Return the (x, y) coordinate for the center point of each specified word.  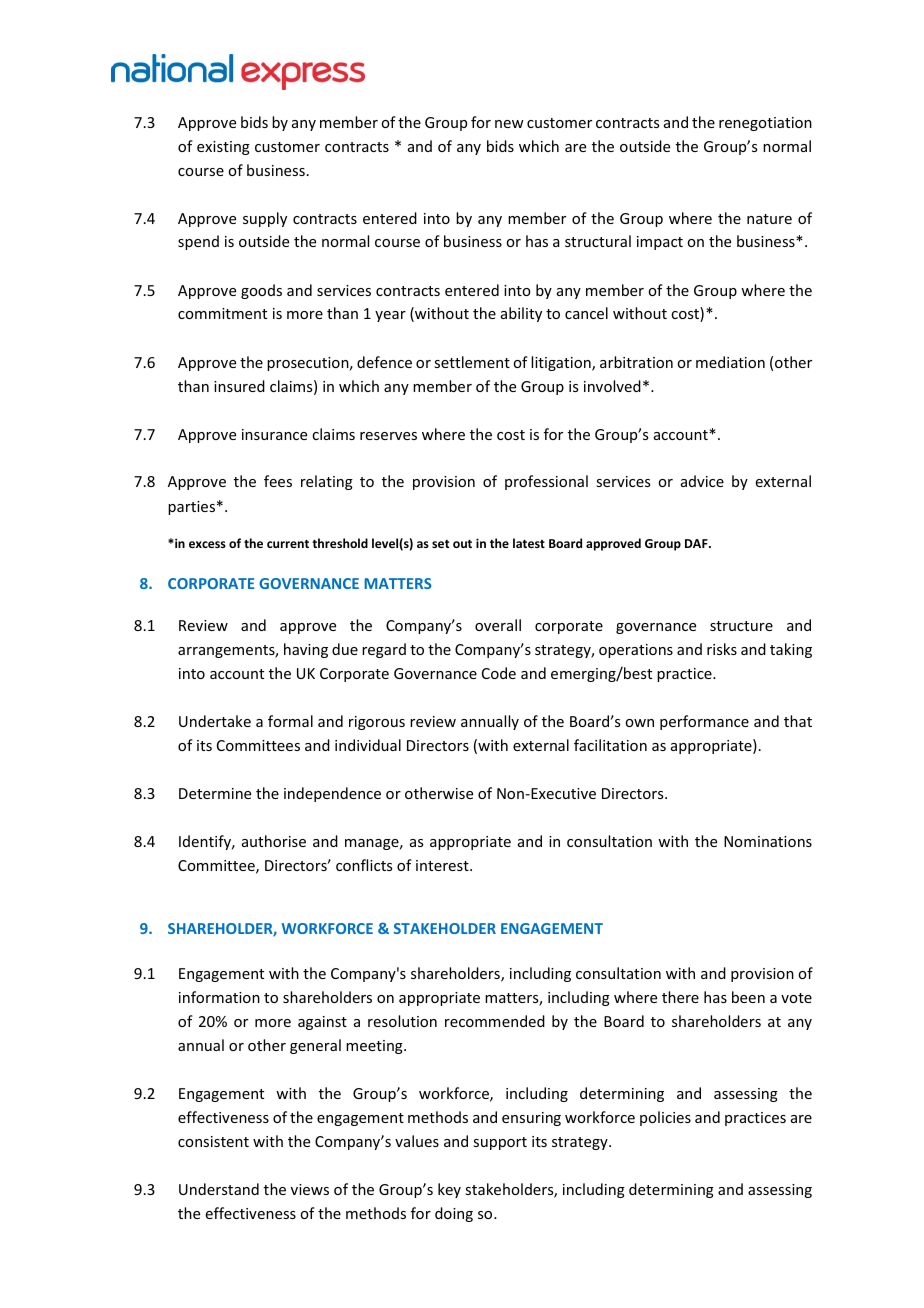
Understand (219, 1189)
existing (223, 148)
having (306, 650)
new (509, 124)
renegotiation (765, 124)
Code (499, 673)
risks (722, 649)
